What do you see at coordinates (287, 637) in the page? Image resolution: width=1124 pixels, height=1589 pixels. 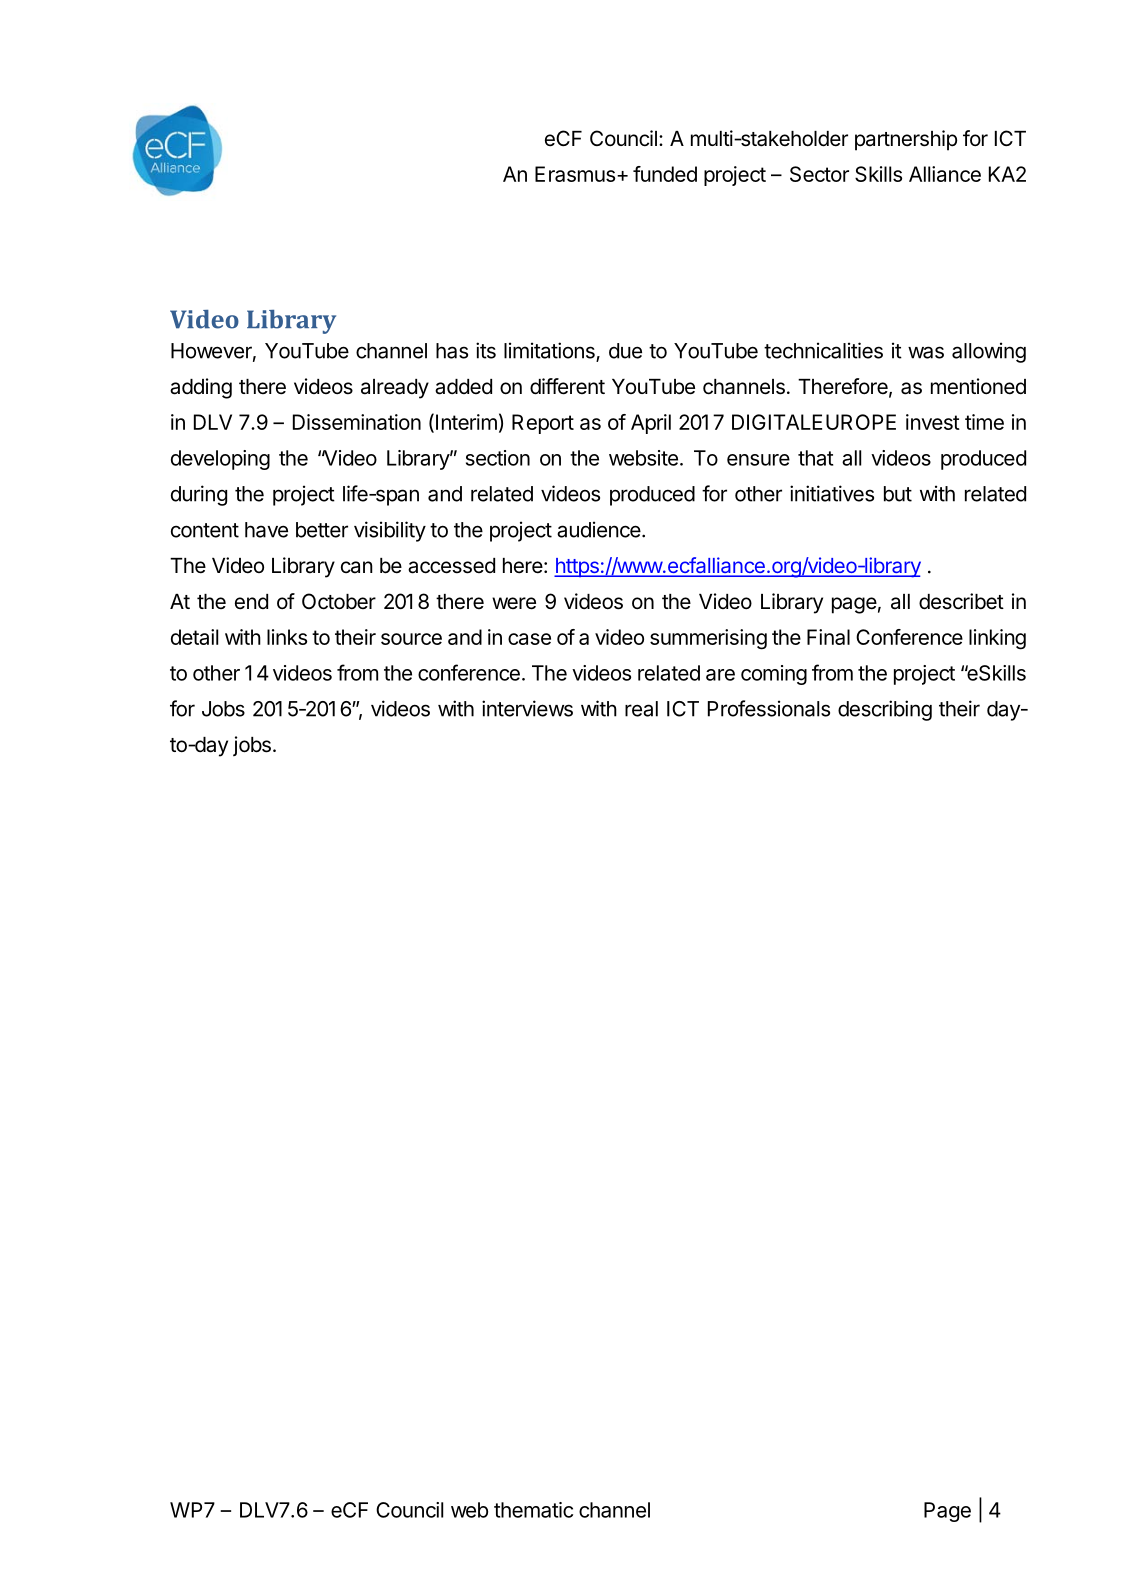 I see `links` at bounding box center [287, 637].
